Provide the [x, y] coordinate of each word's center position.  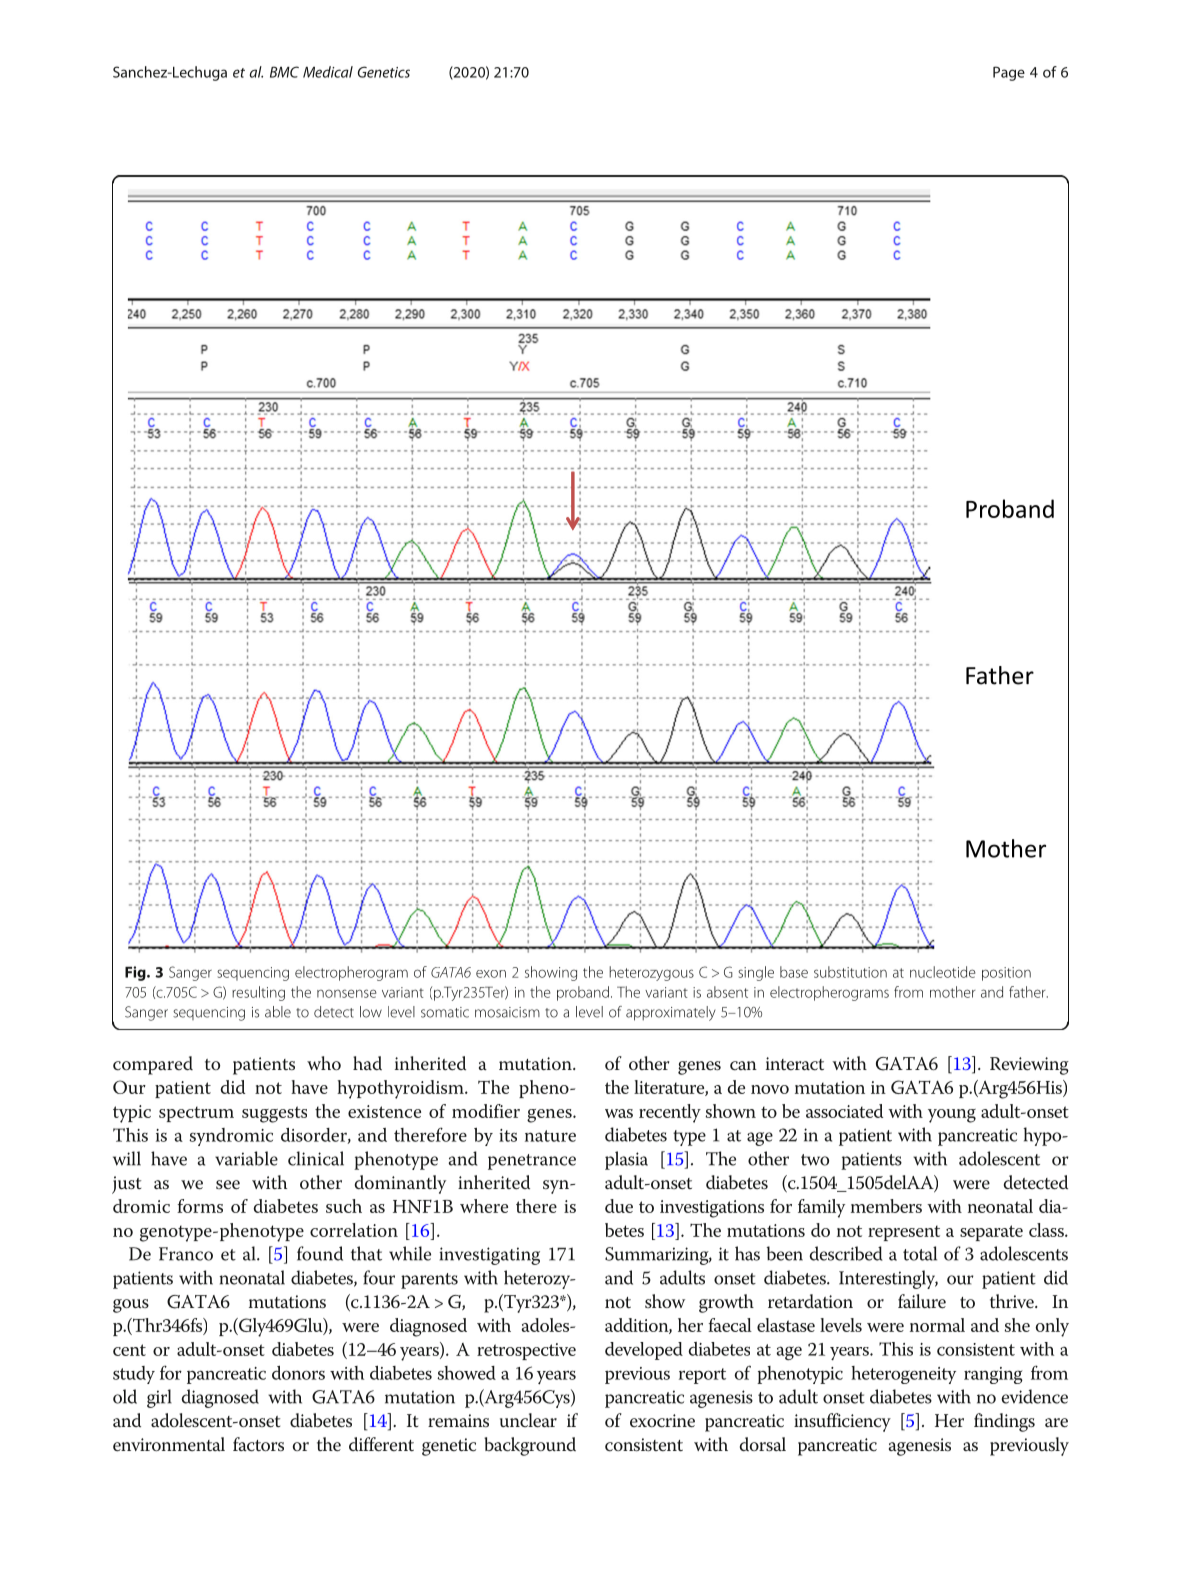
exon [491, 974]
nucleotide [943, 972]
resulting [258, 993]
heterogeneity [903, 1375]
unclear [528, 1420]
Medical [328, 72]
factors [258, 1444]
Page [1009, 73]
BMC [284, 72]
